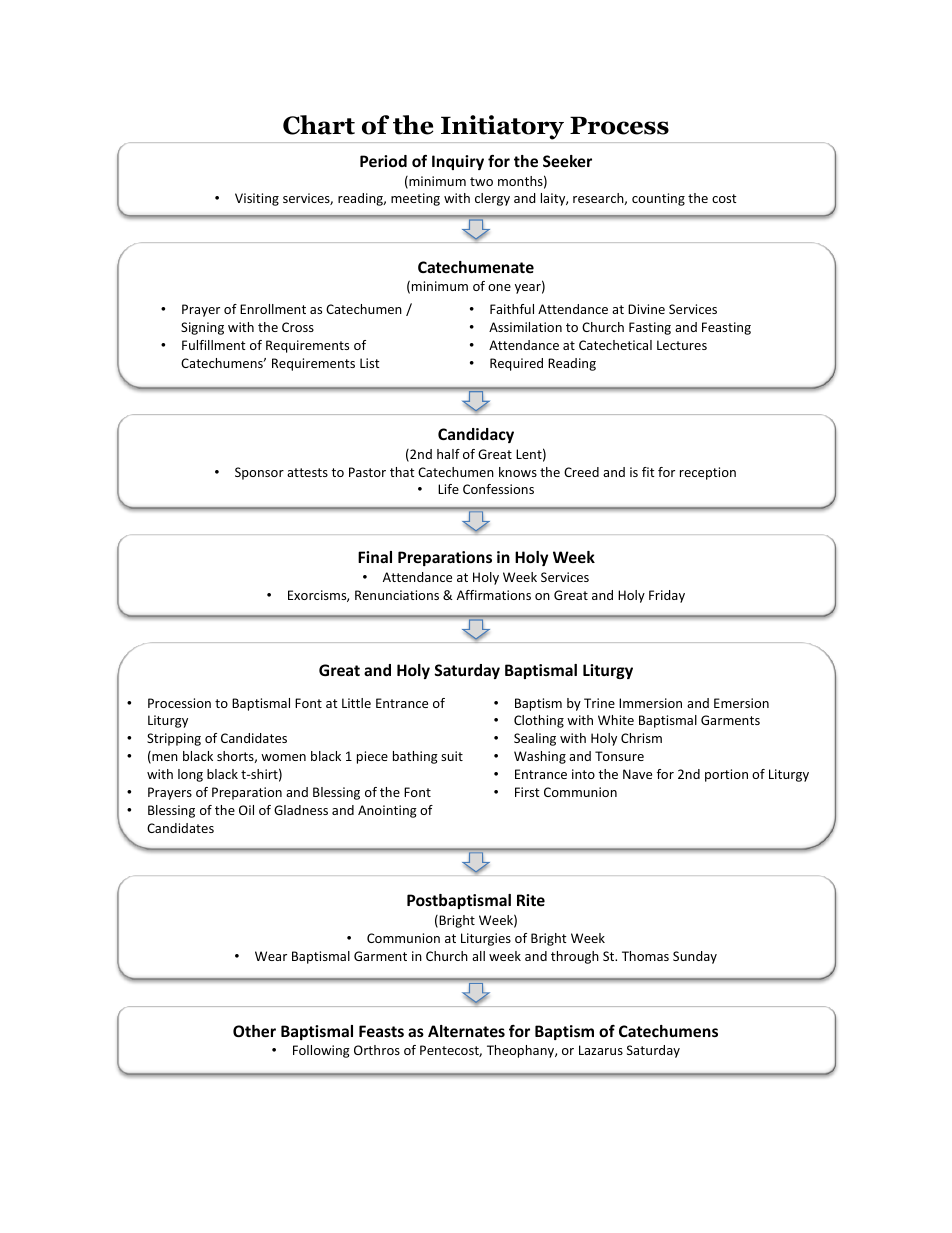 The image size is (952, 1233). I want to click on Alternates, so click(466, 1031).
